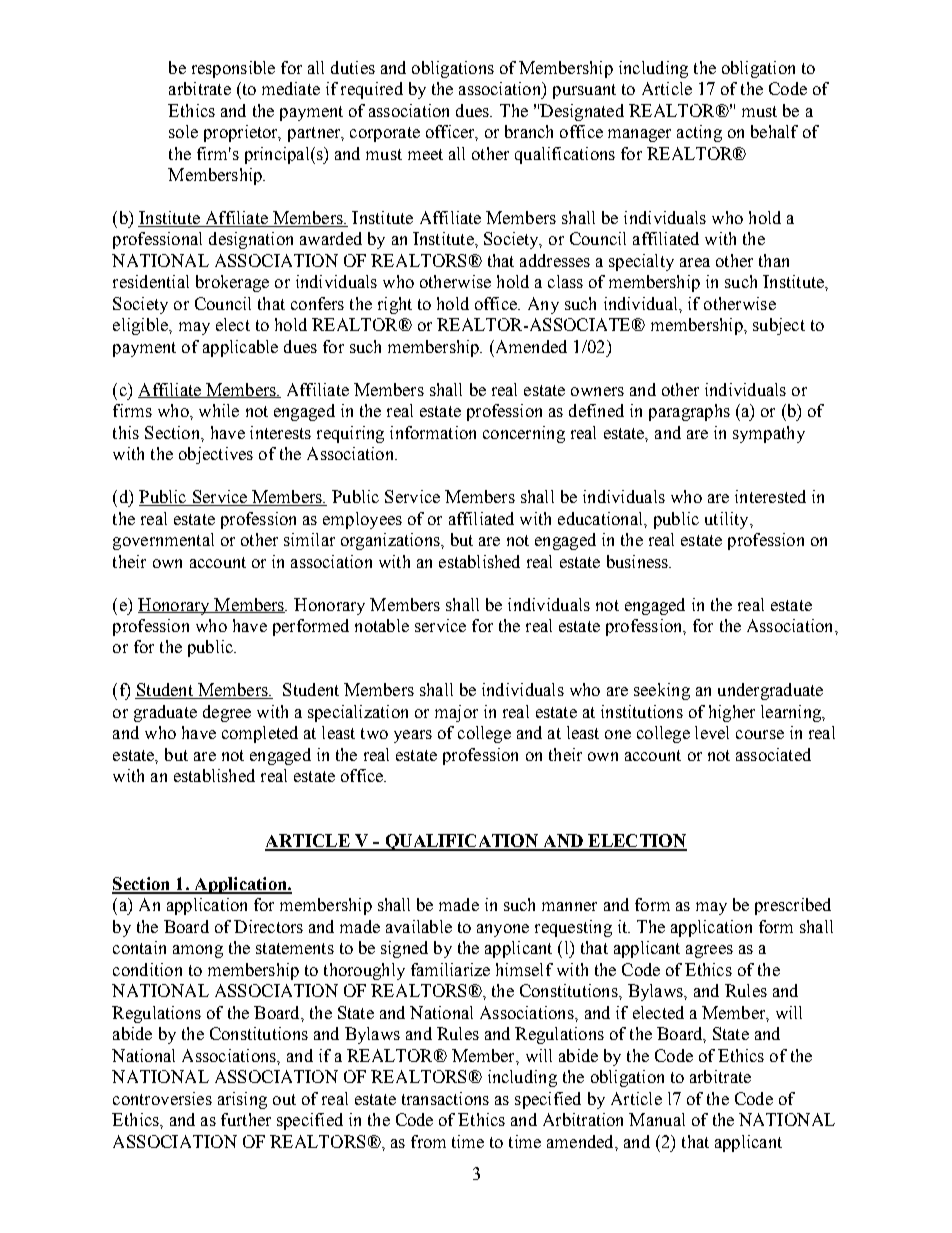 The width and height of the screenshot is (952, 1233). What do you see at coordinates (699, 133) in the screenshot?
I see `acting` at bounding box center [699, 133].
